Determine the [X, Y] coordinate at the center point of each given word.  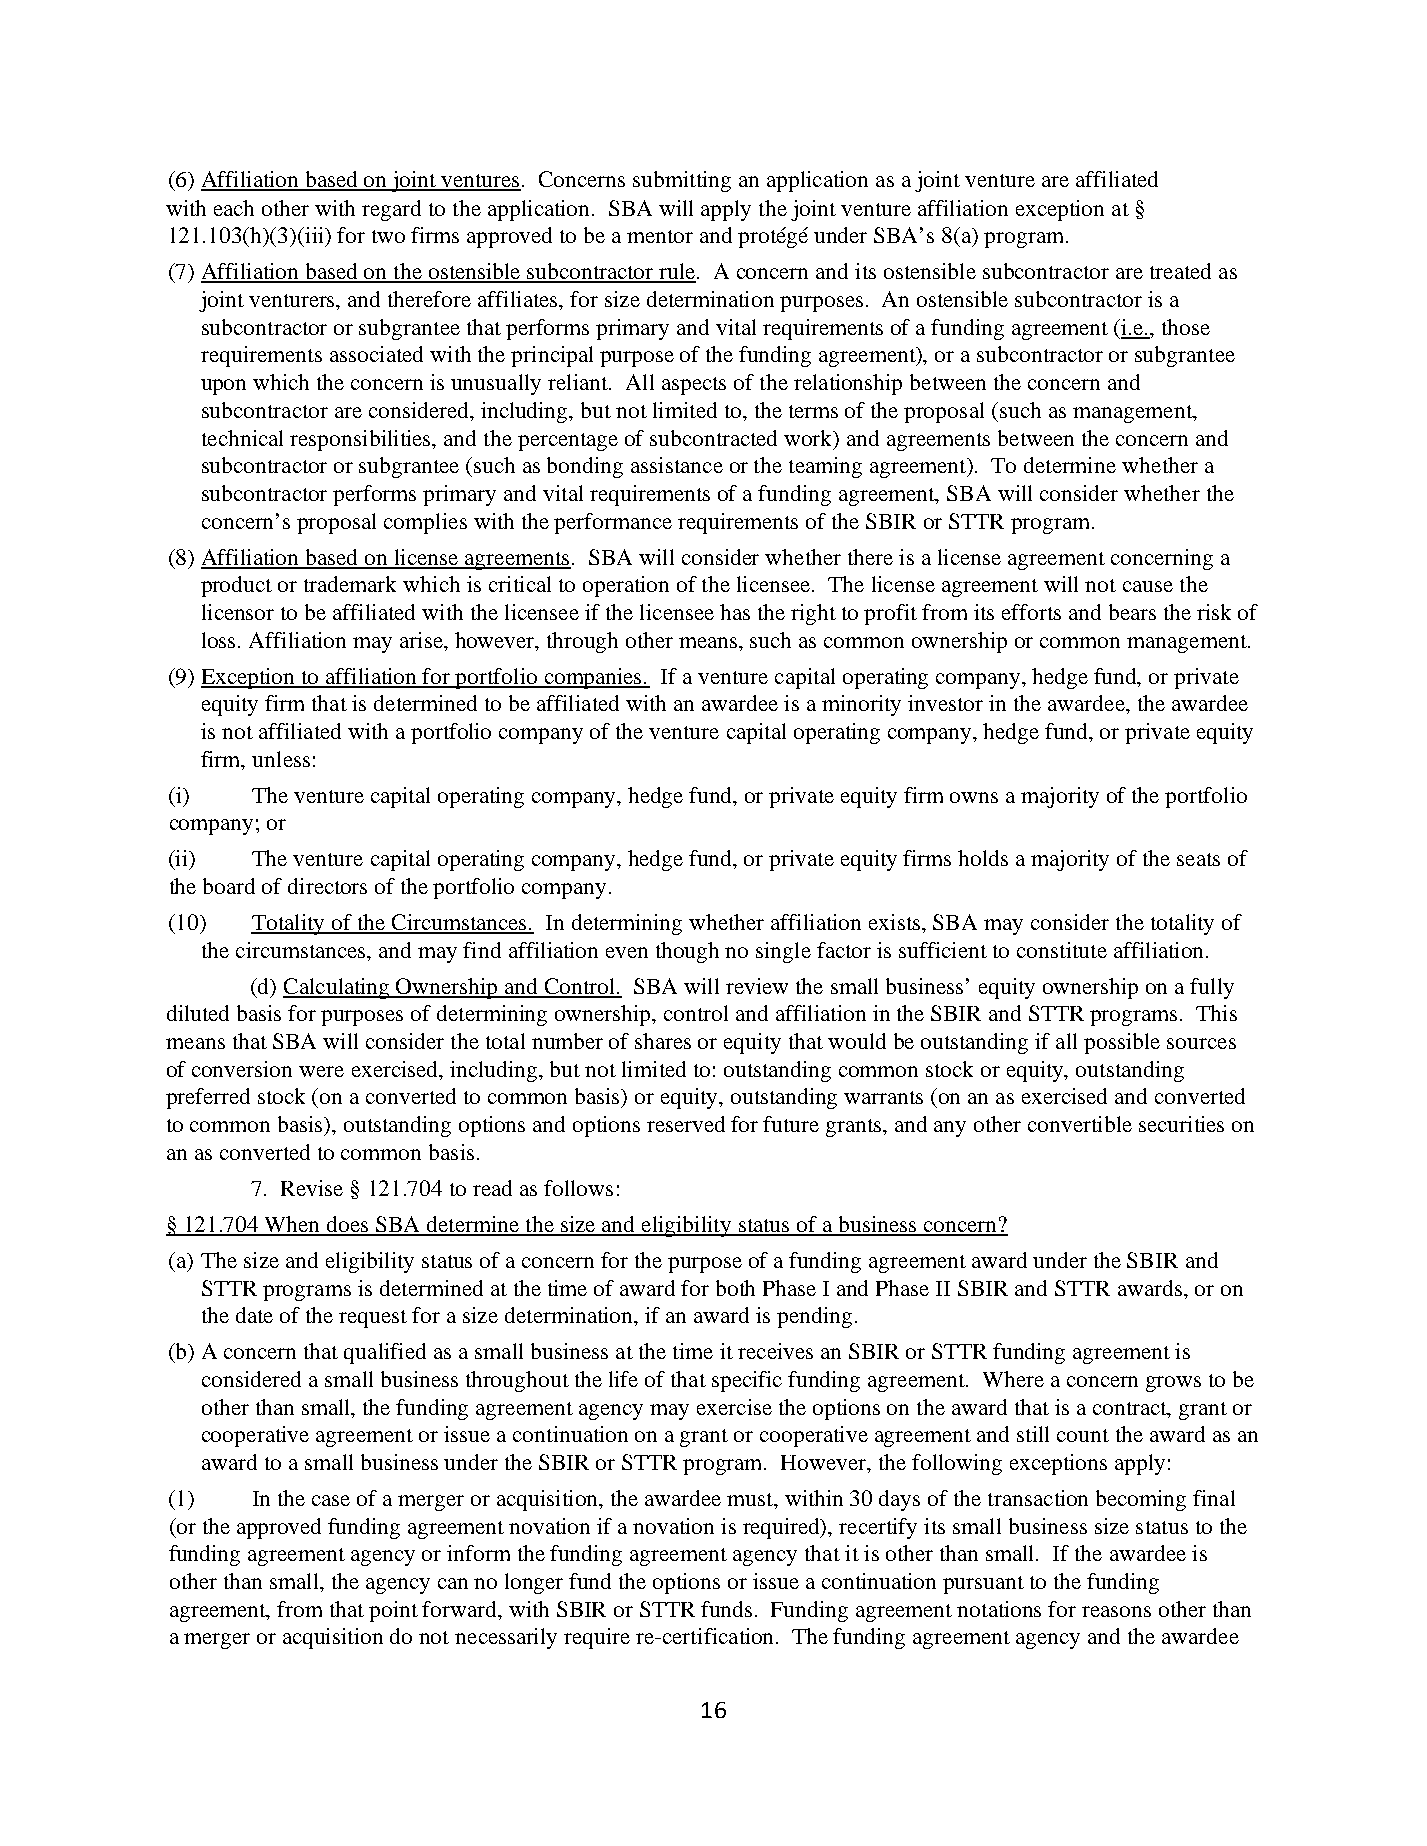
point [393, 1611]
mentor [660, 236]
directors [327, 886]
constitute [1062, 950]
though [687, 952]
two [388, 236]
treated [1180, 271]
